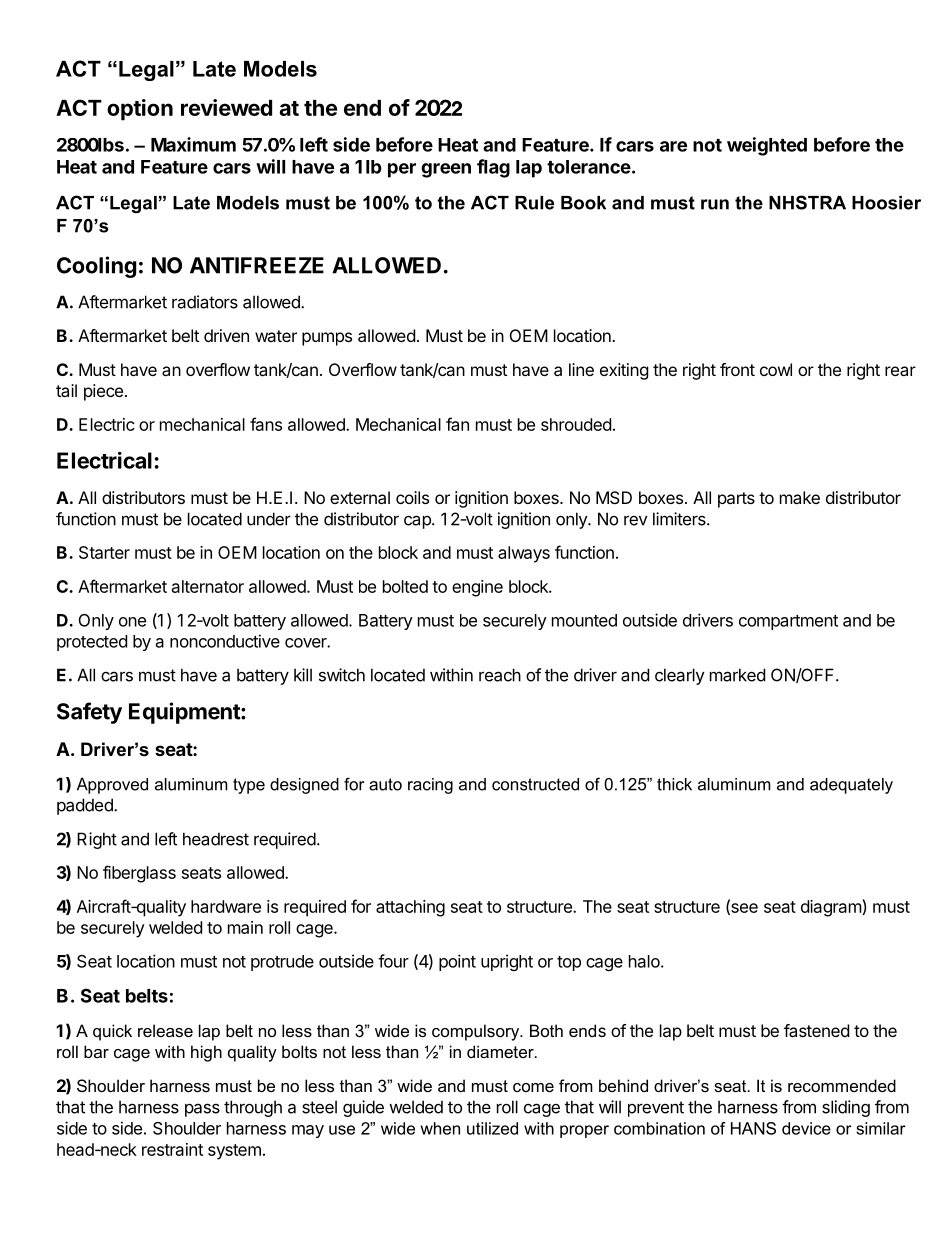  I want to click on pass, so click(202, 1110).
